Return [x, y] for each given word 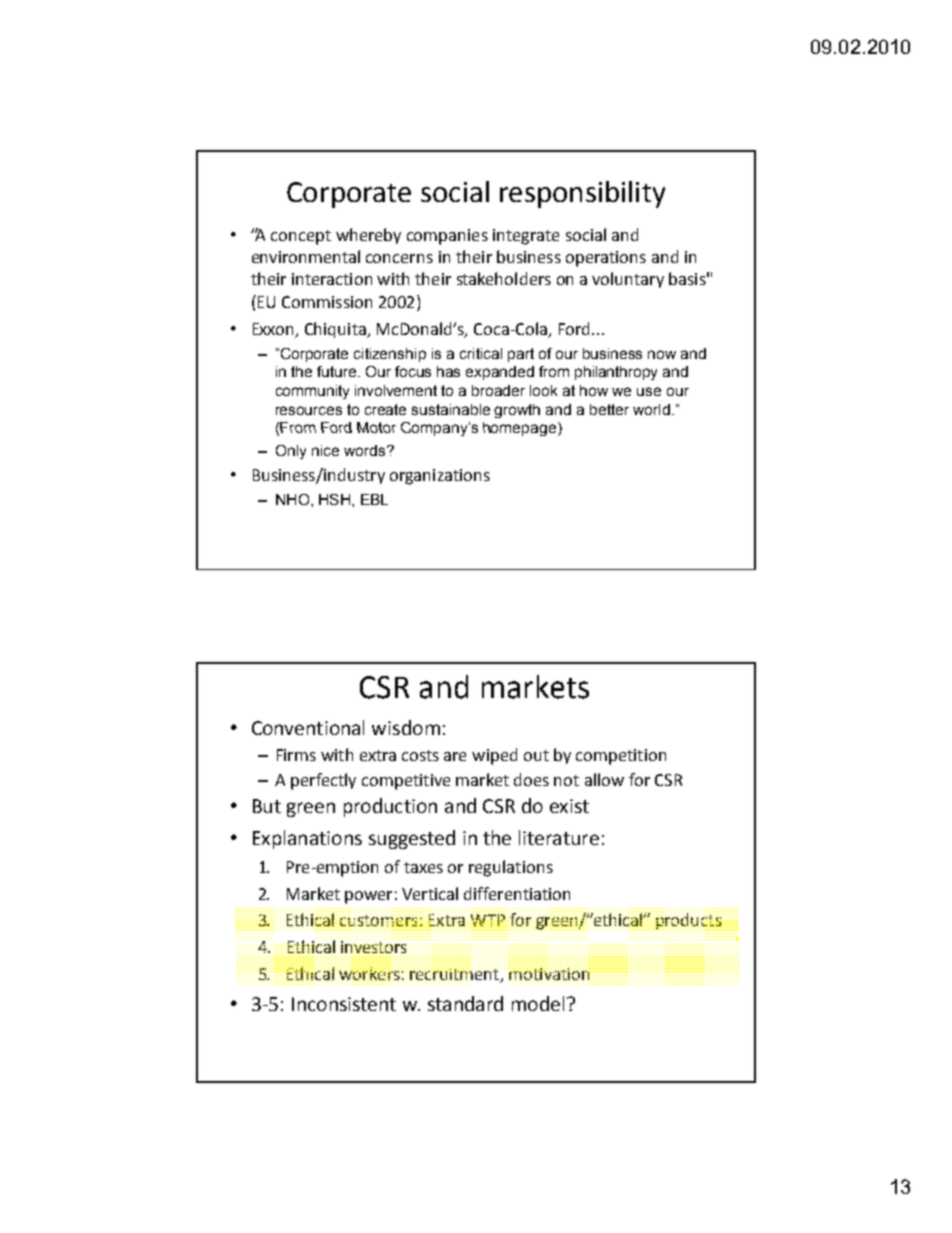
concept [301, 237]
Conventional [308, 727]
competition [621, 757]
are [455, 756]
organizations [440, 477]
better [609, 409]
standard [465, 1003]
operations [606, 259]
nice [325, 450]
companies [447, 237]
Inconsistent [344, 1004]
